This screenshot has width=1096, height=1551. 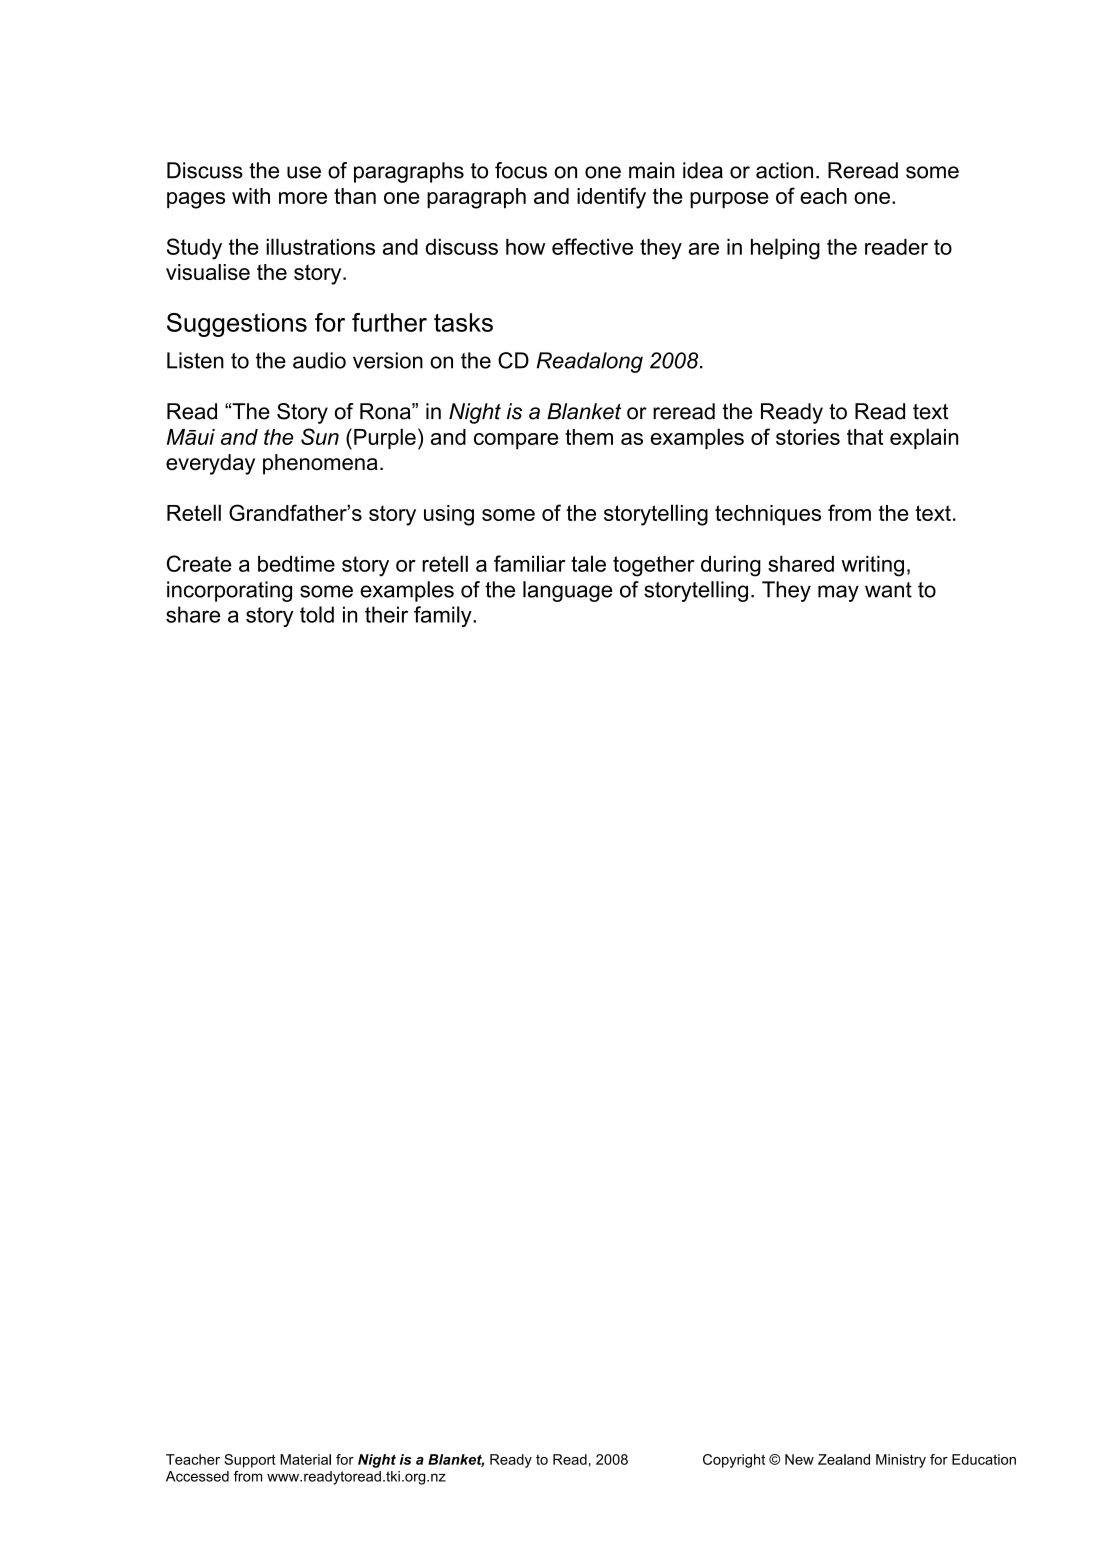 What do you see at coordinates (567, 591) in the screenshot?
I see `language` at bounding box center [567, 591].
